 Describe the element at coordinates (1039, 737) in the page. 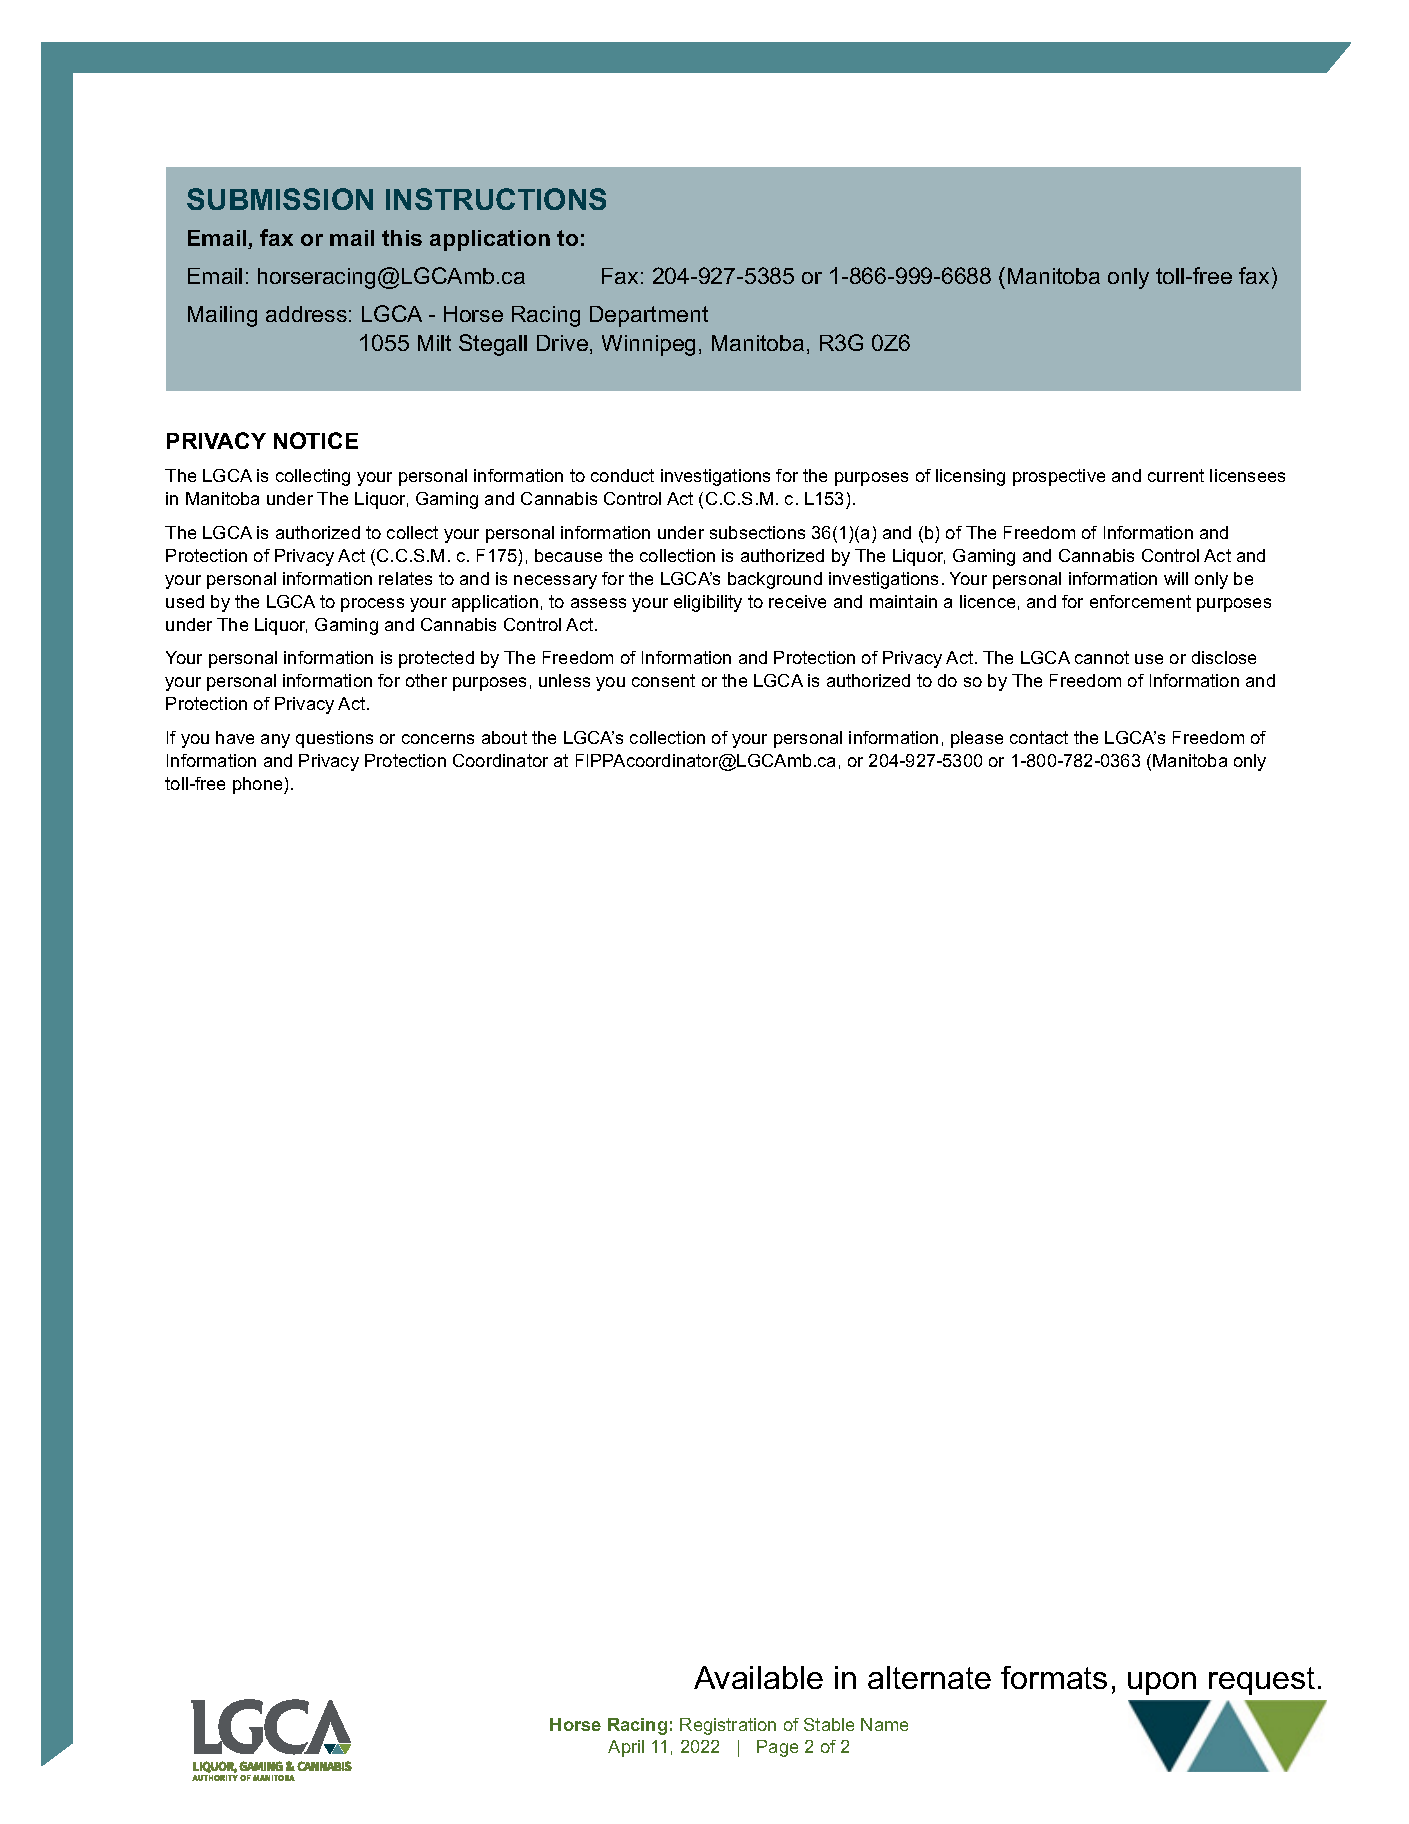

I see `contact` at that location.
